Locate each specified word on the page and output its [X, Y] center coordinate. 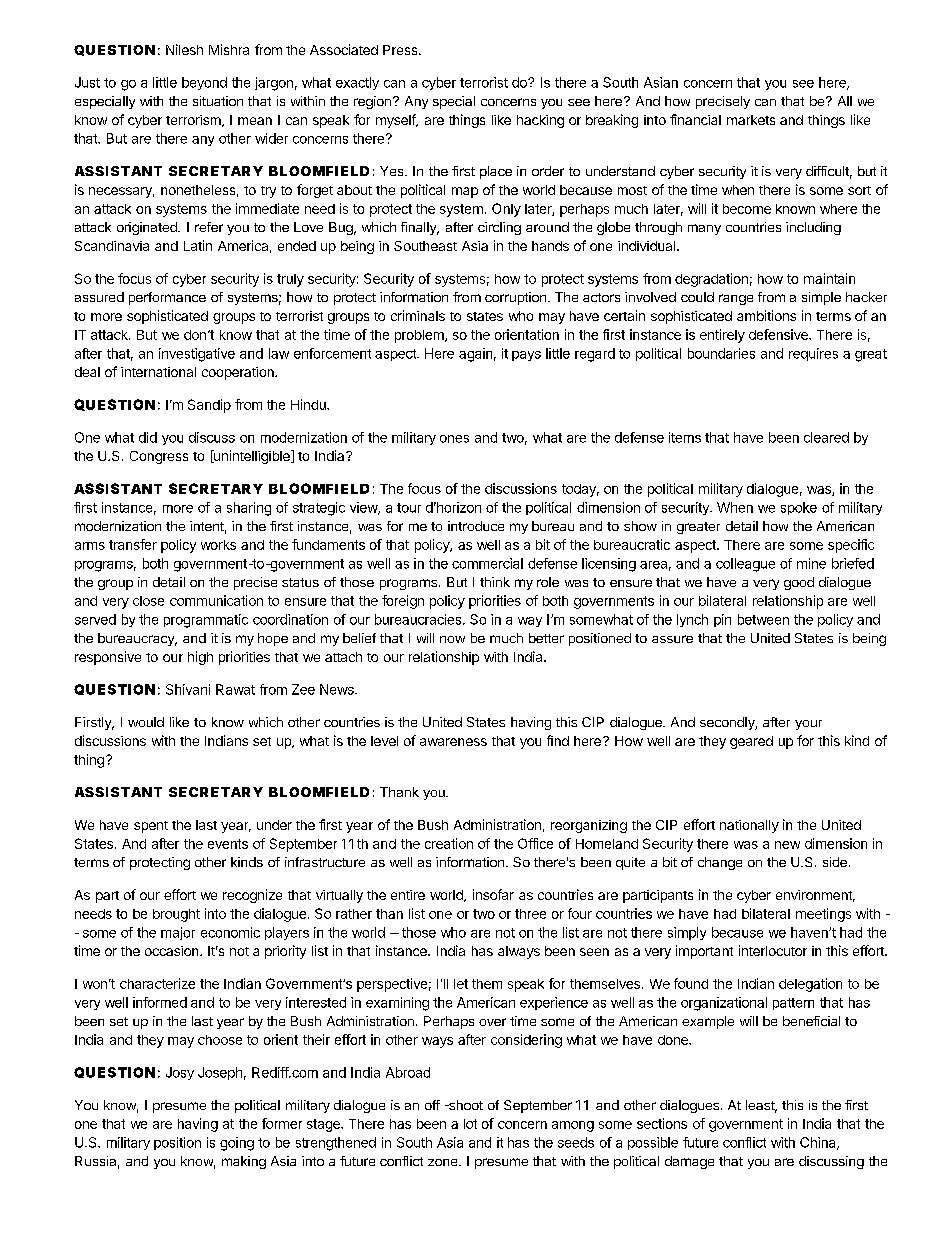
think [495, 582]
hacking [540, 121]
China [819, 1143]
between [763, 619]
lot [470, 1124]
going [237, 1144]
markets [751, 120]
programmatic [206, 621]
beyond [204, 83]
